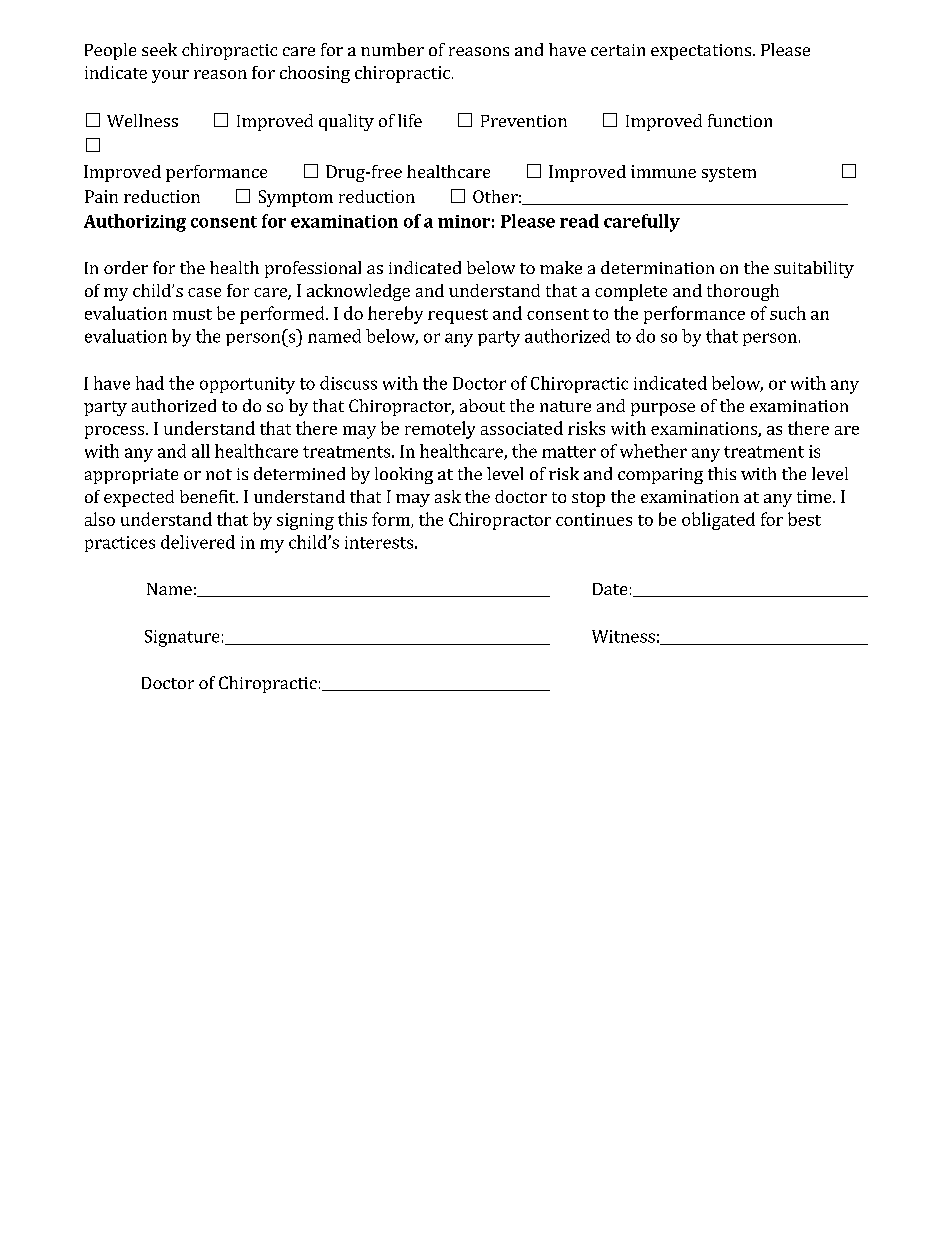  Describe the element at coordinates (170, 76) in the screenshot. I see `your` at that location.
